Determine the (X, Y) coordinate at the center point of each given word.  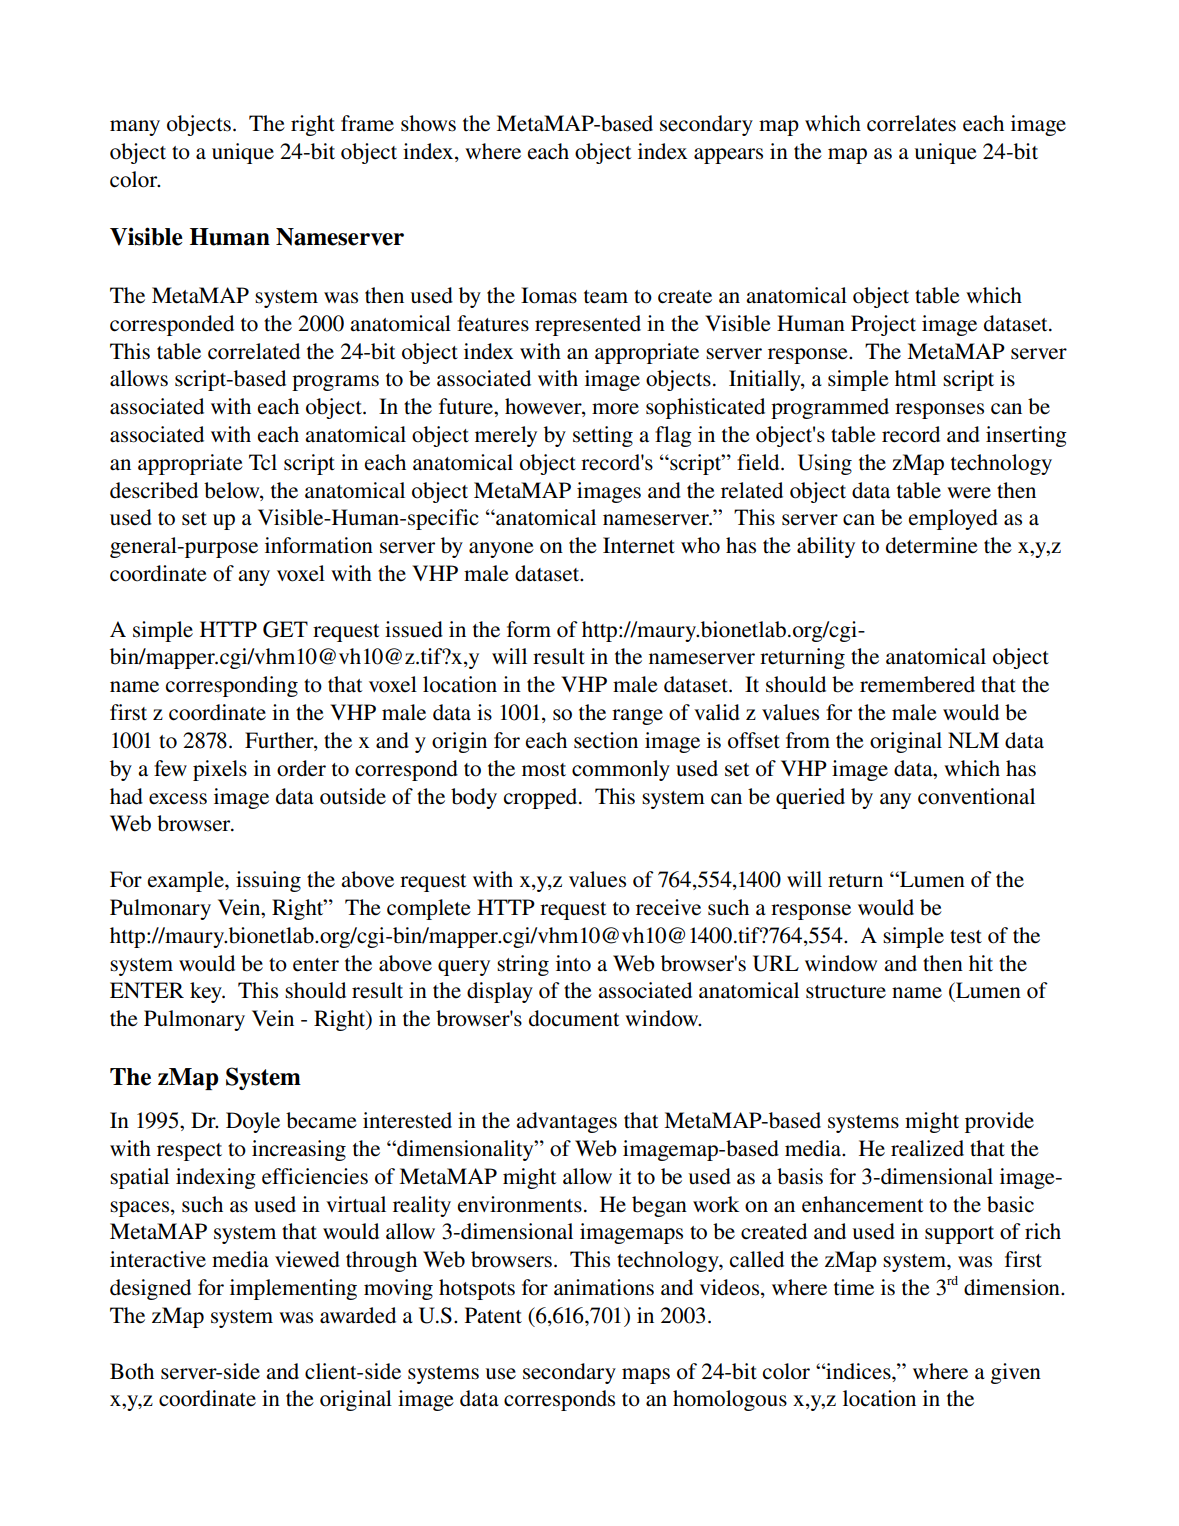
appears (728, 156)
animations (604, 1287)
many (135, 128)
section (606, 740)
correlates (911, 123)
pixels (220, 770)
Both (132, 1371)
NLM (973, 740)
